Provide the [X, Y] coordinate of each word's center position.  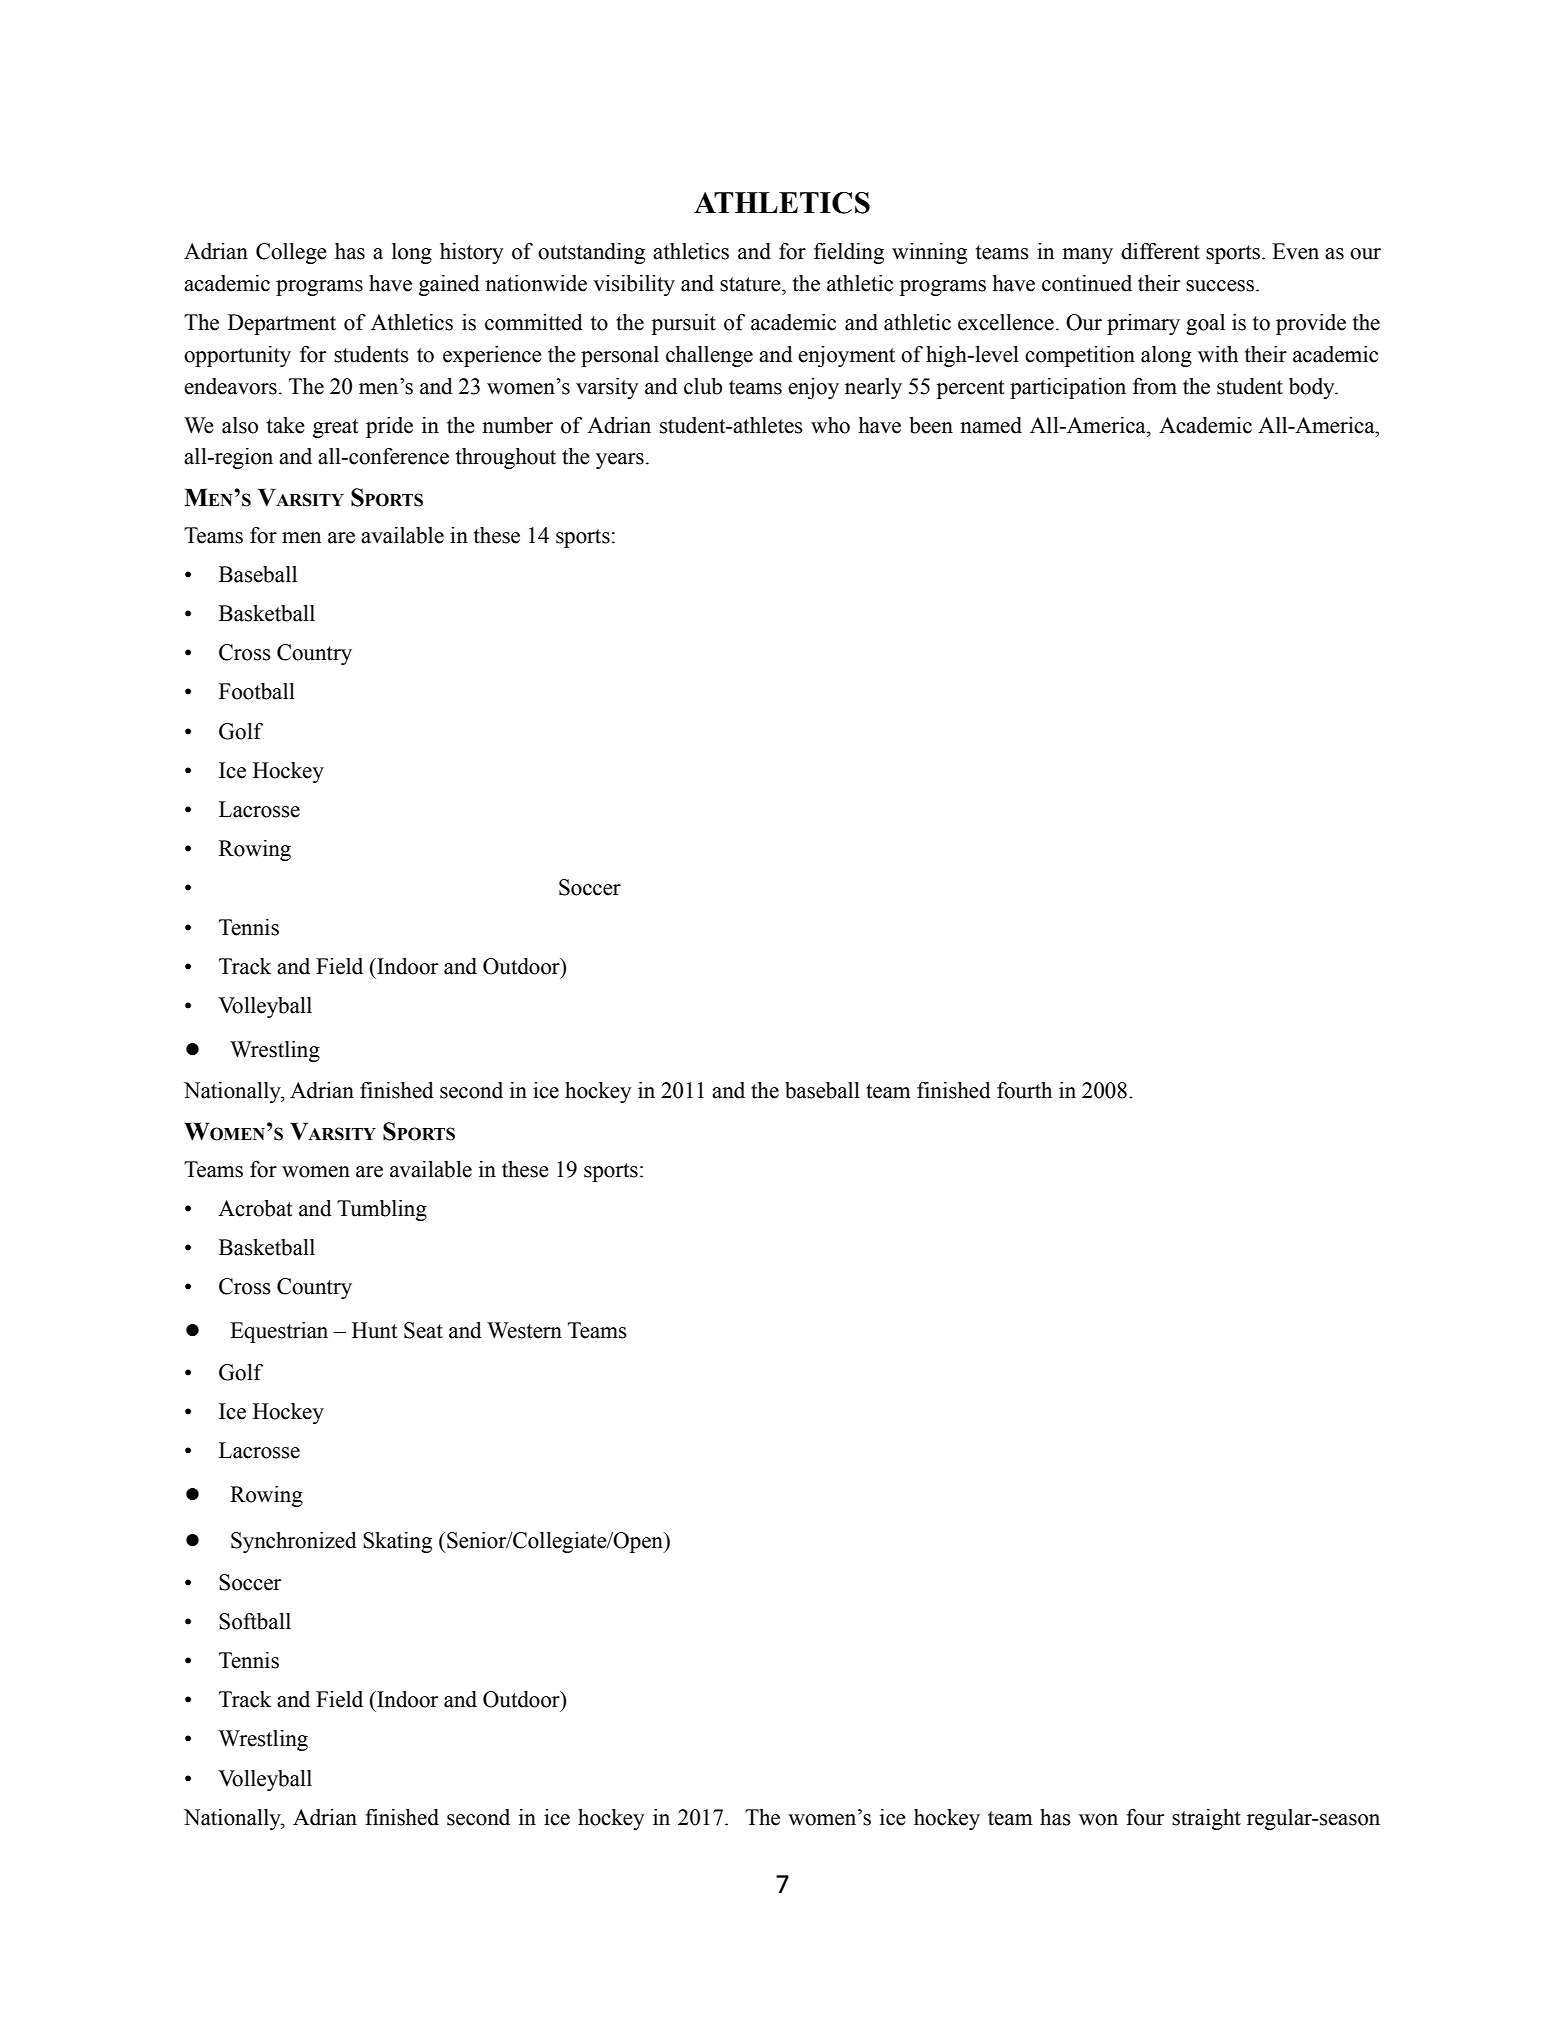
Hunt [375, 1330]
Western [524, 1330]
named [991, 425]
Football [257, 691]
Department [282, 324]
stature [751, 284]
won [1098, 1820]
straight [1206, 1819]
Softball [255, 1621]
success [1220, 286]
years [620, 461]
